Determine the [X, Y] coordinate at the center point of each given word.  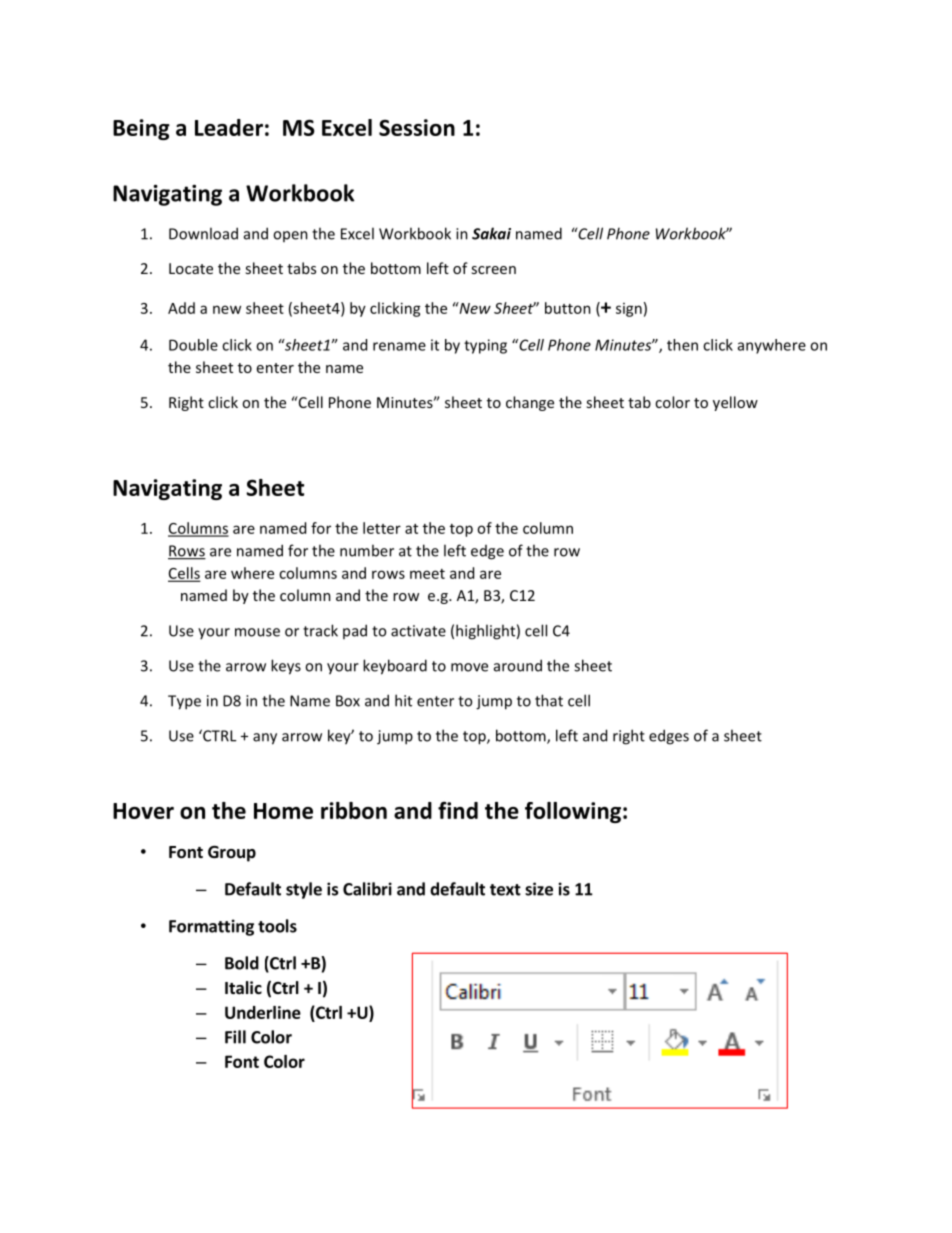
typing [485, 346]
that [549, 700]
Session [417, 127]
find [458, 810]
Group [232, 854]
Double [193, 345]
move [469, 667]
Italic [243, 987]
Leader [229, 127]
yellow [735, 403]
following [573, 812]
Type [184, 702]
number [367, 550]
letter [382, 528]
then [682, 345]
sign [629, 310]
